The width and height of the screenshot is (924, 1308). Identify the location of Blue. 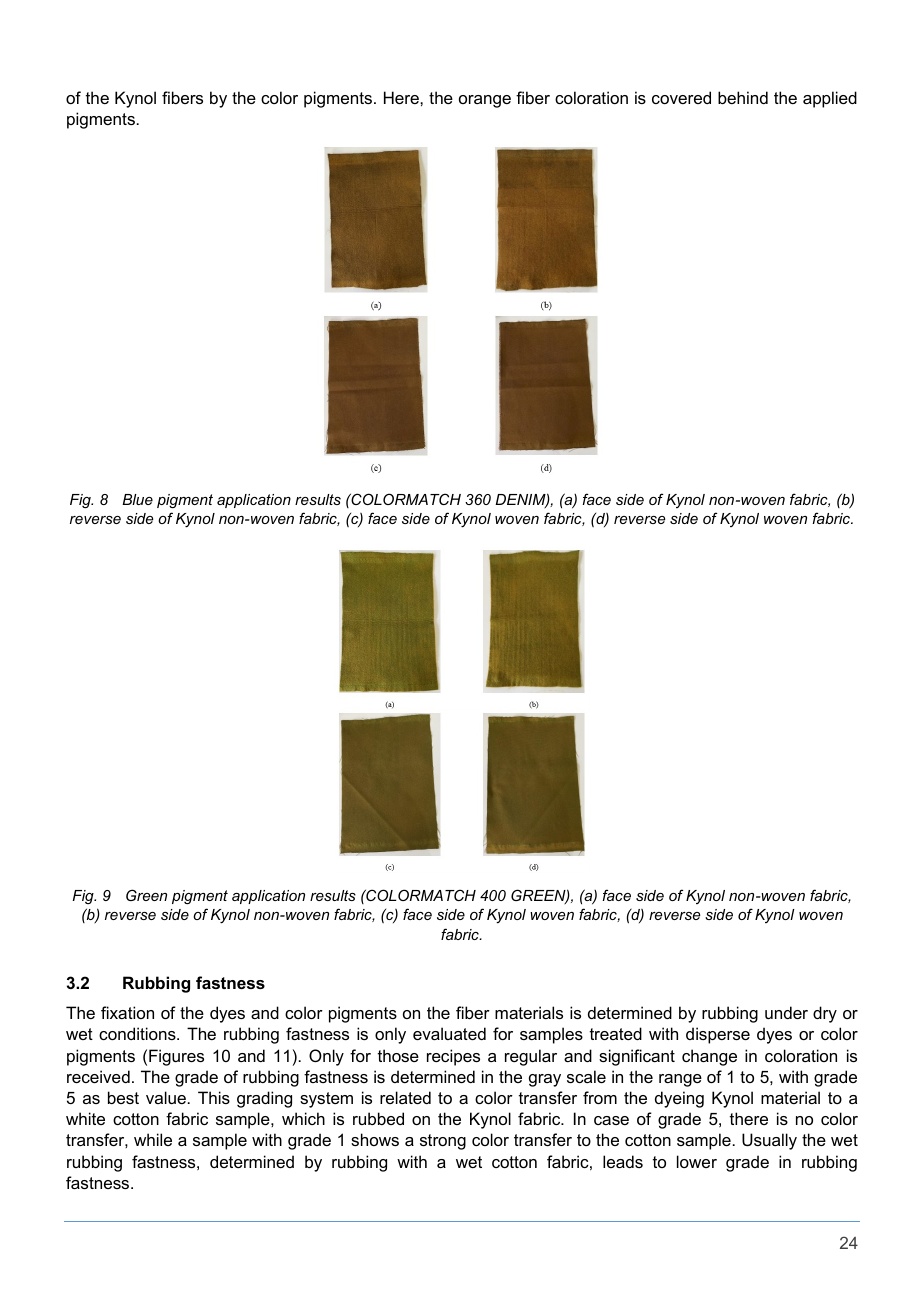
(137, 499).
